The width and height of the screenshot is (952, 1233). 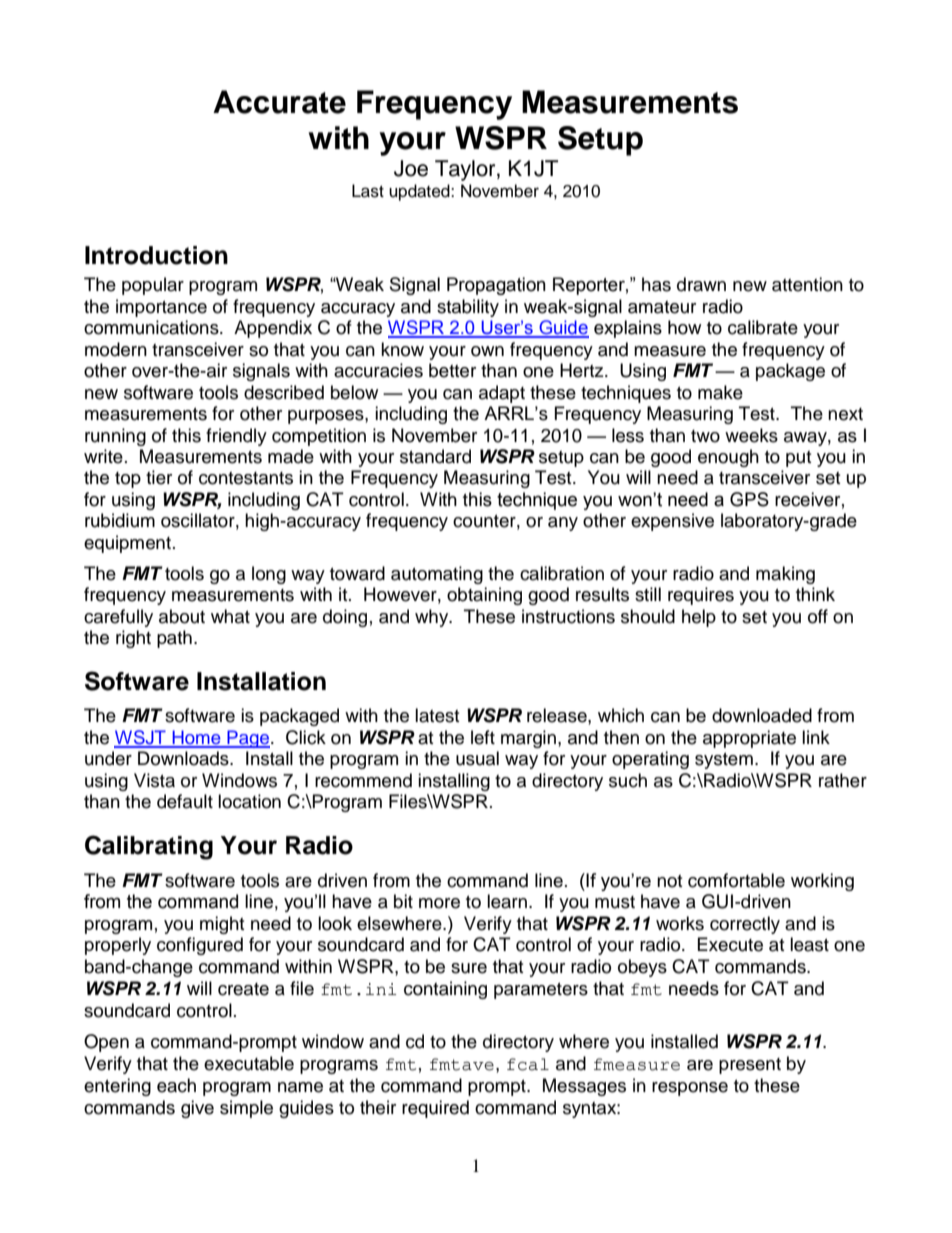 I want to click on downloaded, so click(x=762, y=715).
